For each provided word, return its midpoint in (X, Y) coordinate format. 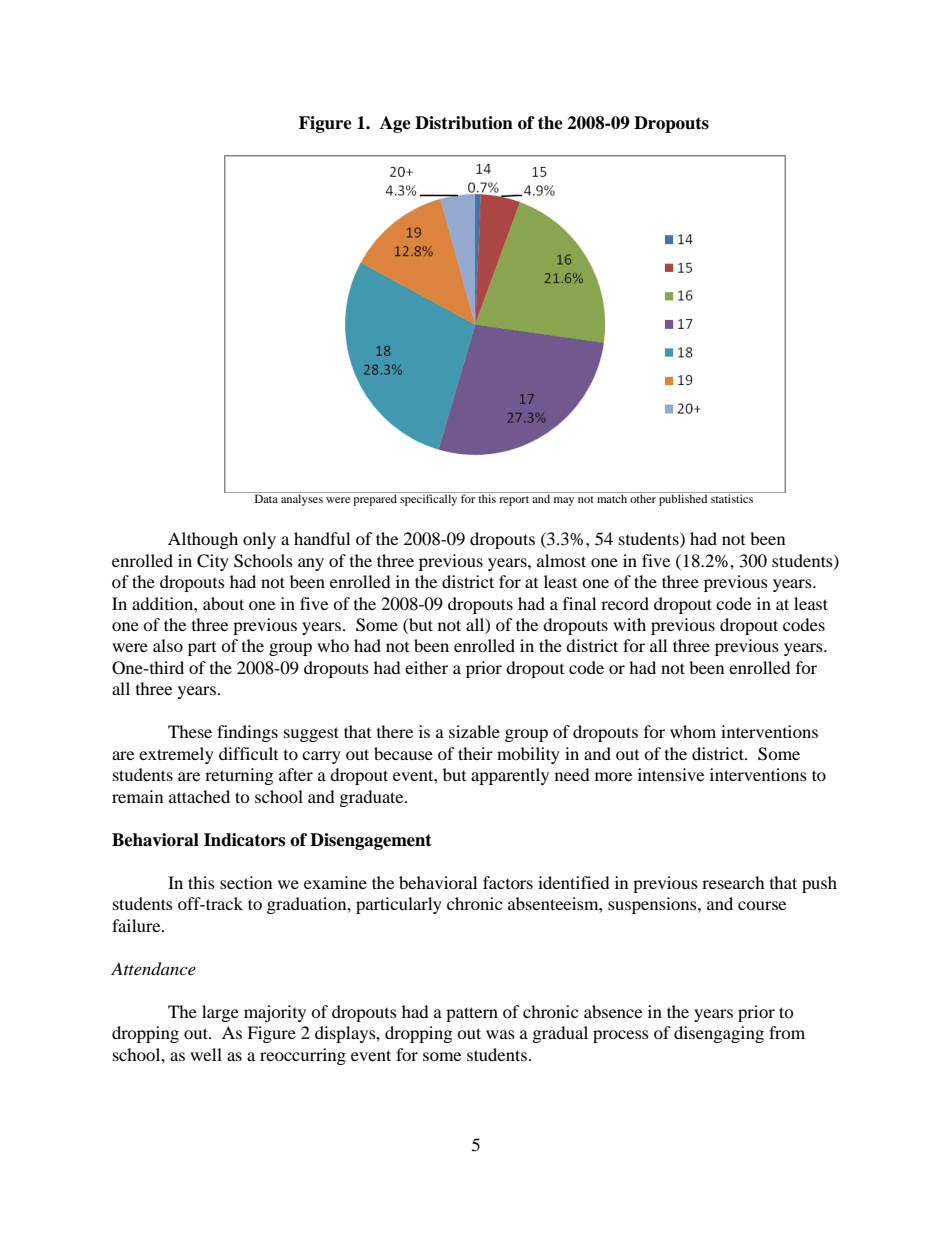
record (625, 603)
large (220, 1013)
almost (561, 560)
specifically (429, 499)
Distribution (464, 123)
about (223, 603)
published (683, 499)
